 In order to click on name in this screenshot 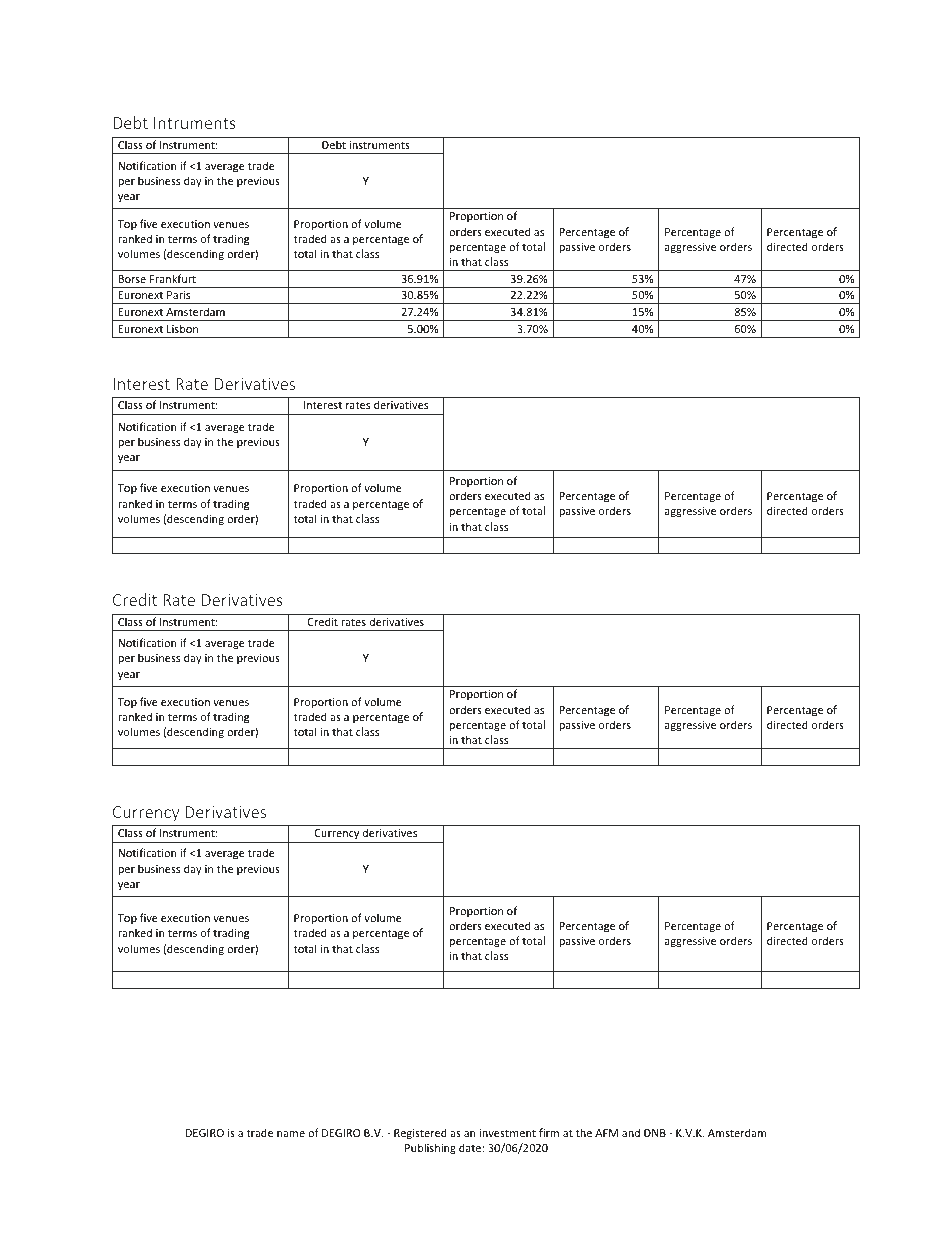, I will do `click(291, 1134)`.
